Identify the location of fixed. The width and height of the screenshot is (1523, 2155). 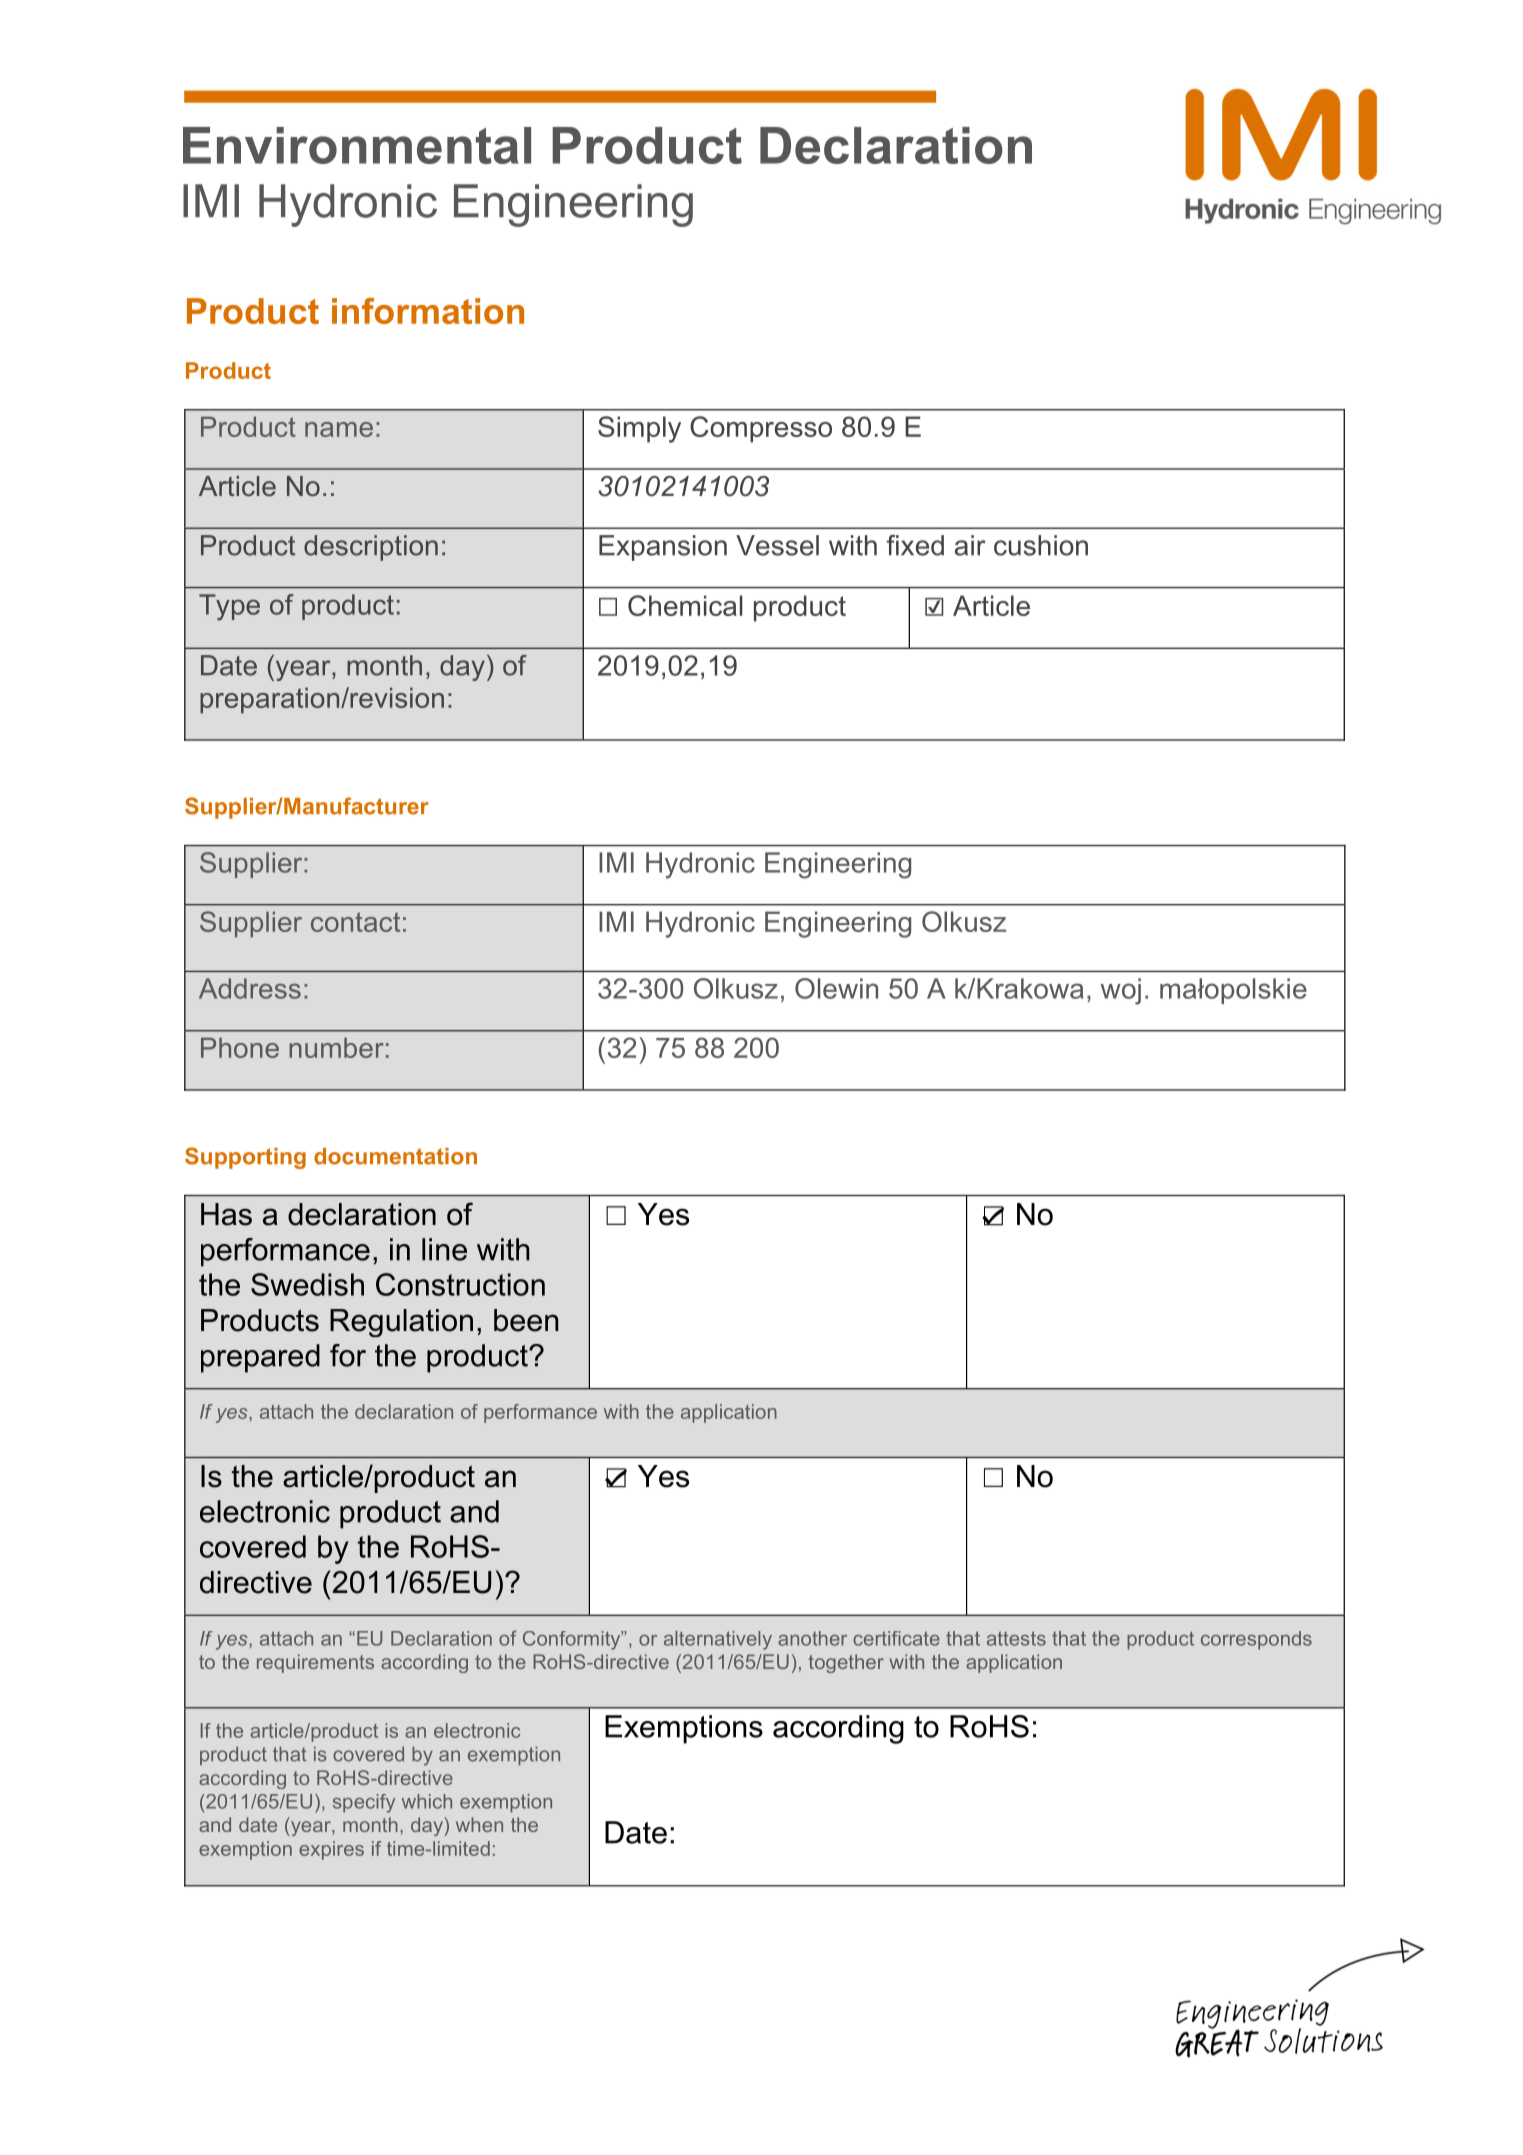
(915, 545).
